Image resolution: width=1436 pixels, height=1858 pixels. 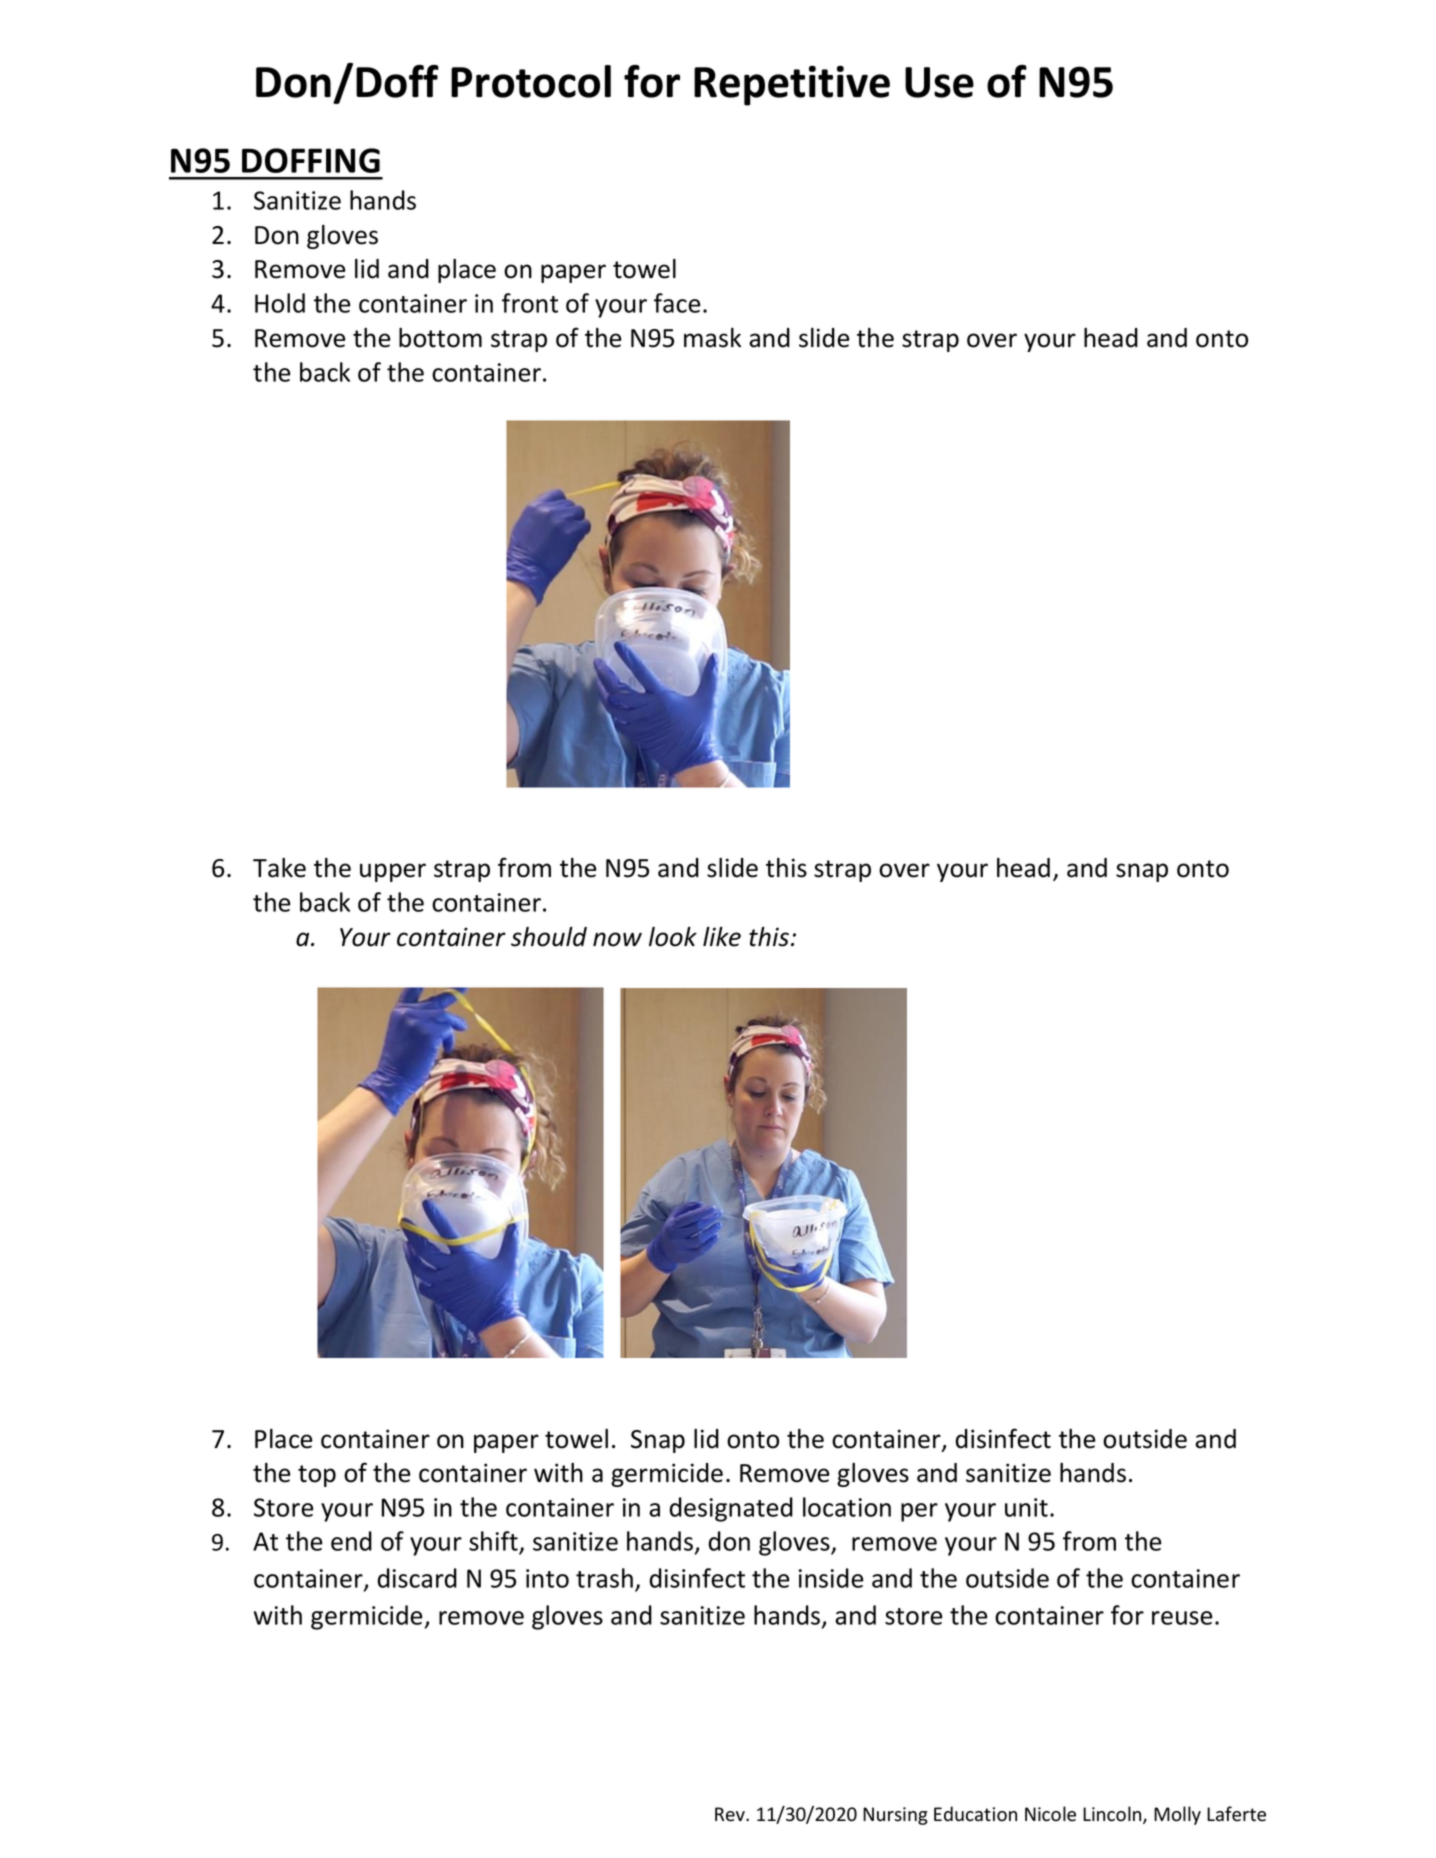 What do you see at coordinates (731, 1814) in the screenshot?
I see `Rev` at bounding box center [731, 1814].
